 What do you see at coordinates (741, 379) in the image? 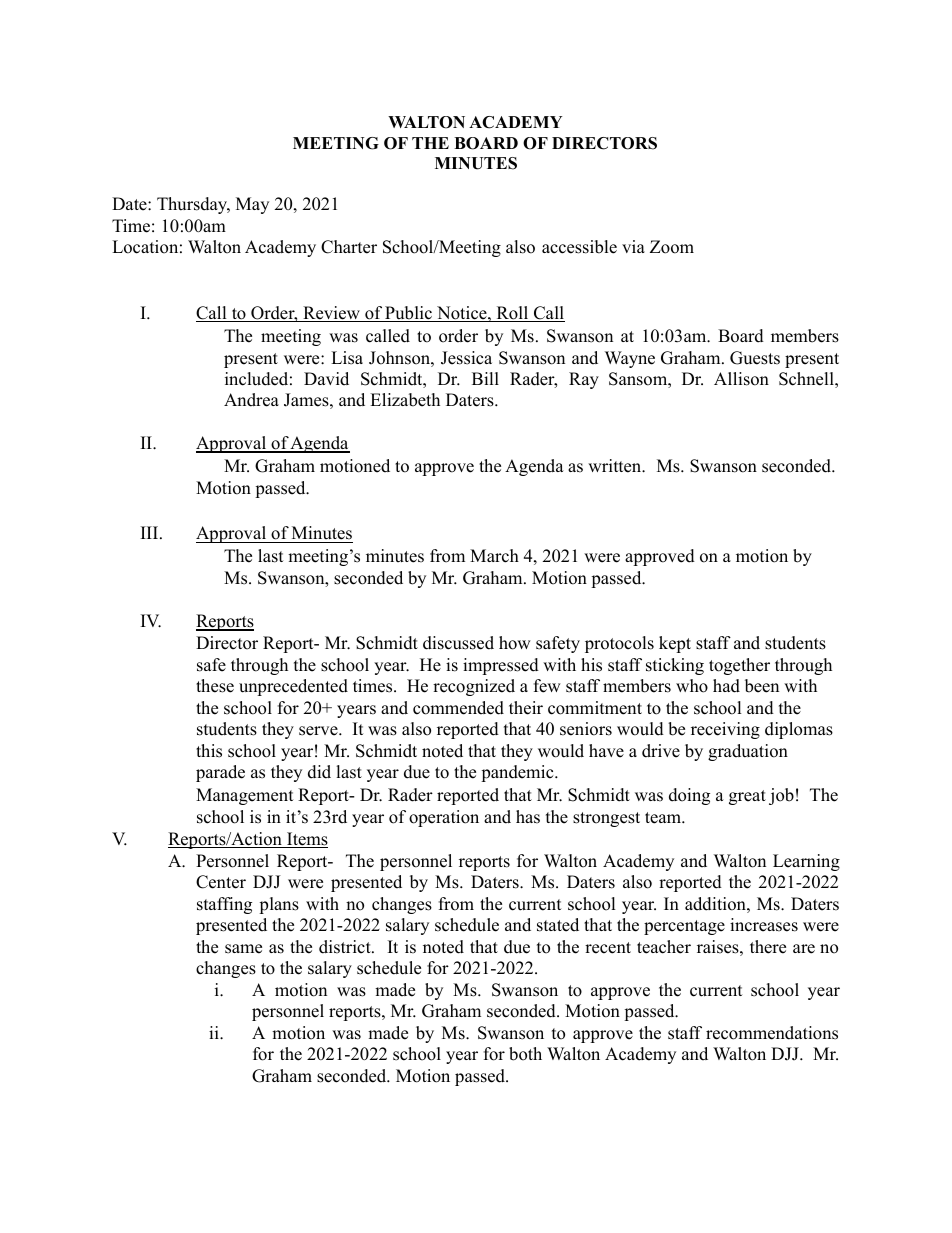
I see `Allison` at bounding box center [741, 379].
